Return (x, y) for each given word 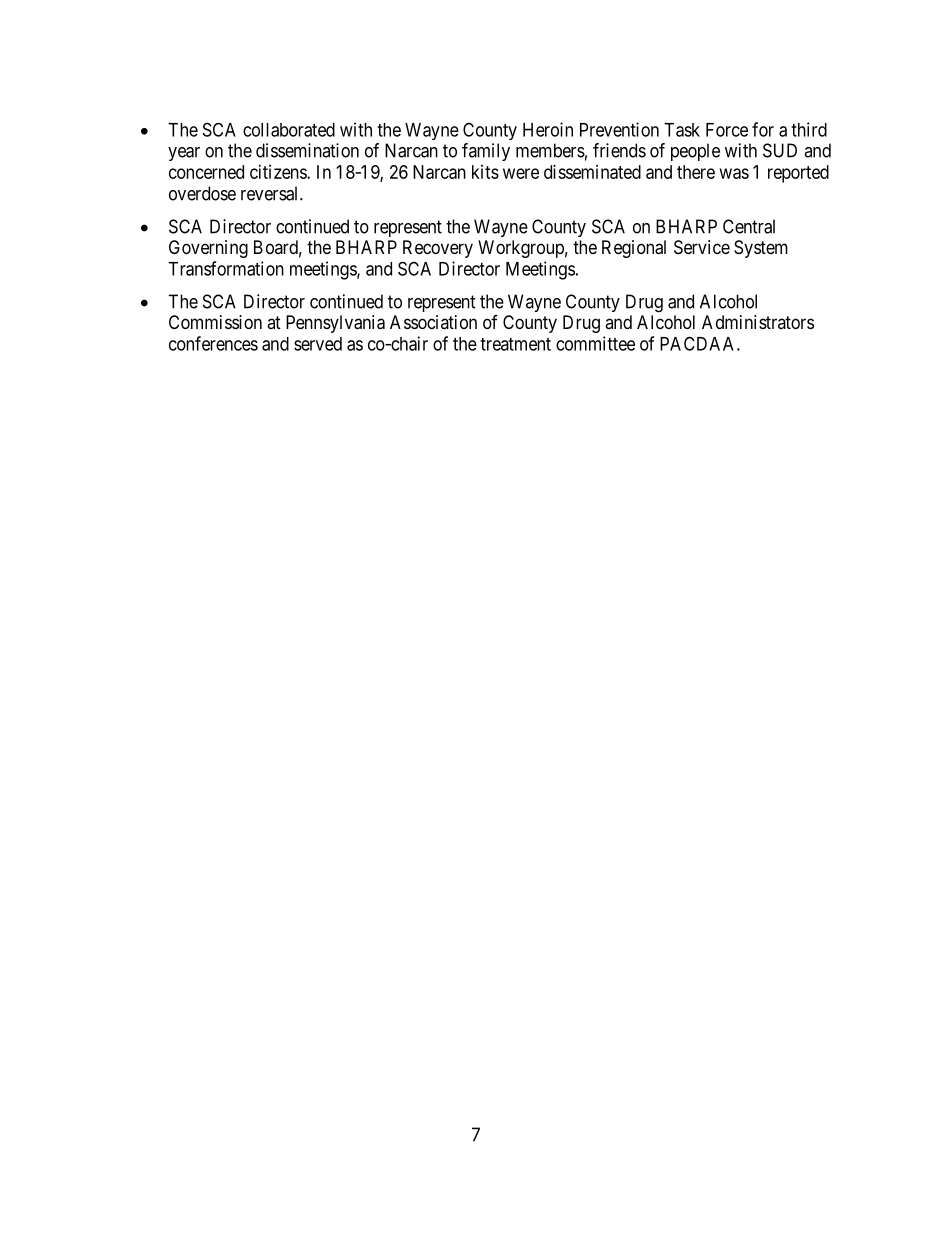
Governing (208, 249)
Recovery (438, 249)
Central (749, 226)
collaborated (289, 130)
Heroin (548, 129)
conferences (213, 343)
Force (727, 130)
